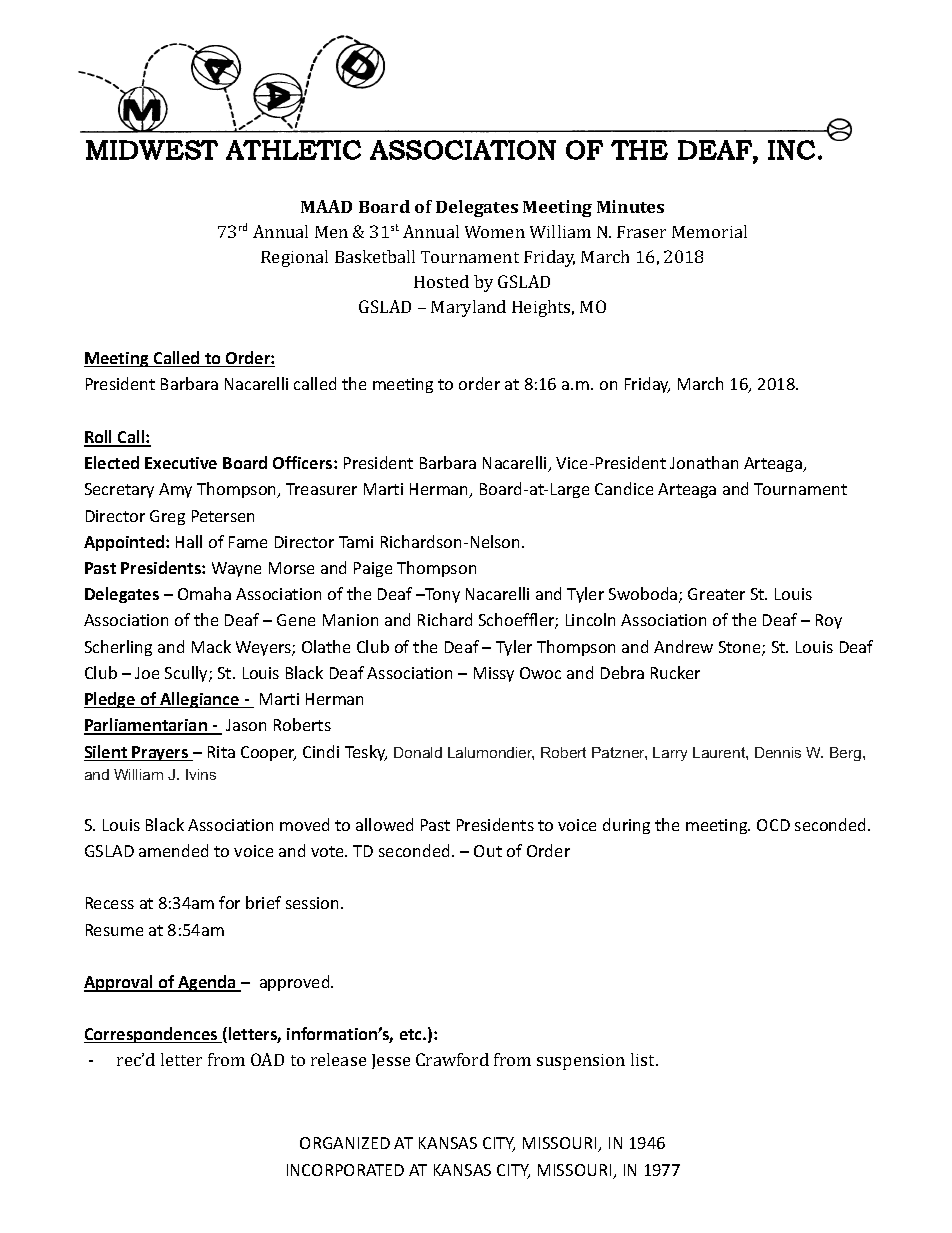 This screenshot has height=1233, width=952. What do you see at coordinates (345, 1143) in the screenshot?
I see `ORGANIZED` at bounding box center [345, 1143].
